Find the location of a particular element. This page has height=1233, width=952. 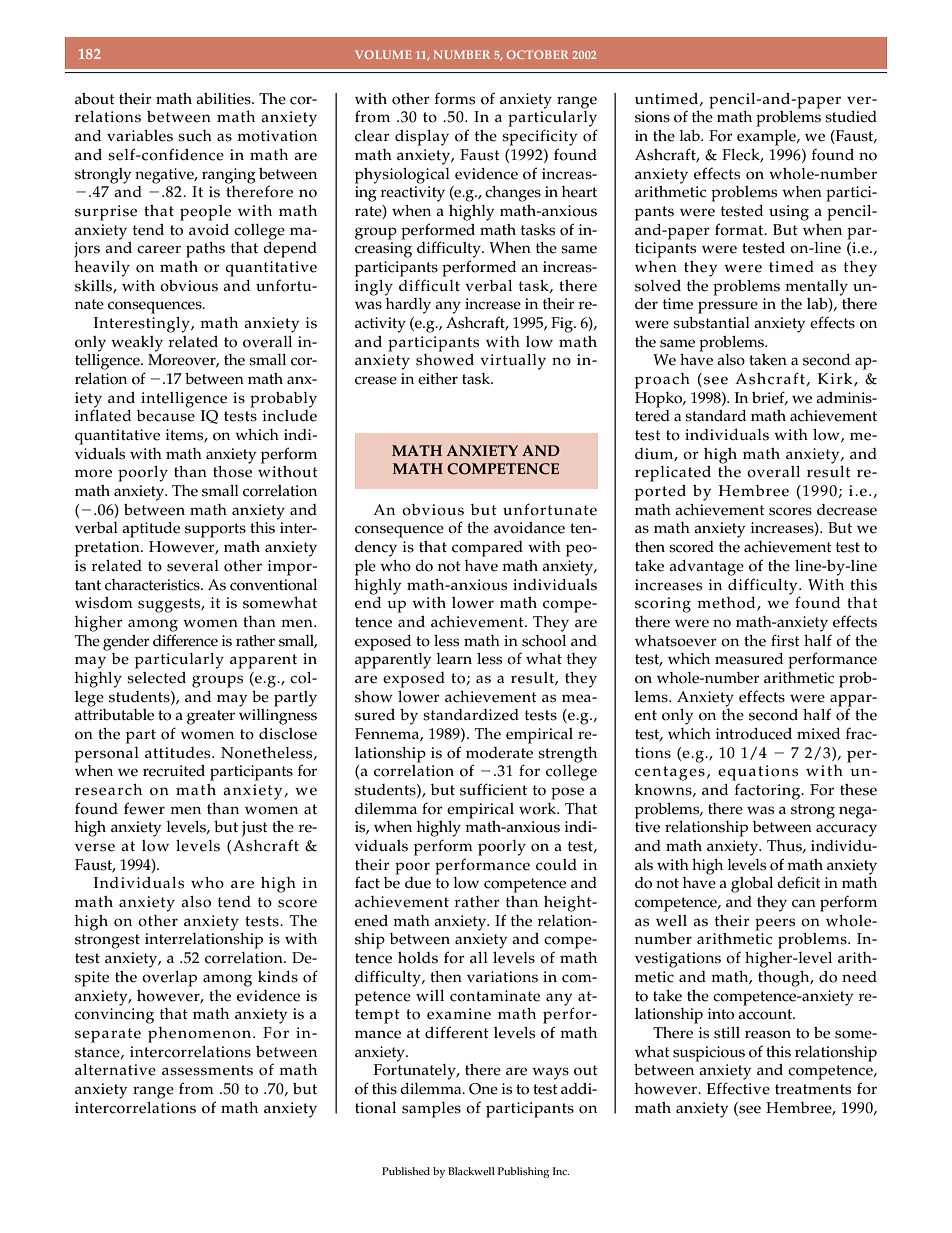

Publishing is located at coordinates (523, 1172).
